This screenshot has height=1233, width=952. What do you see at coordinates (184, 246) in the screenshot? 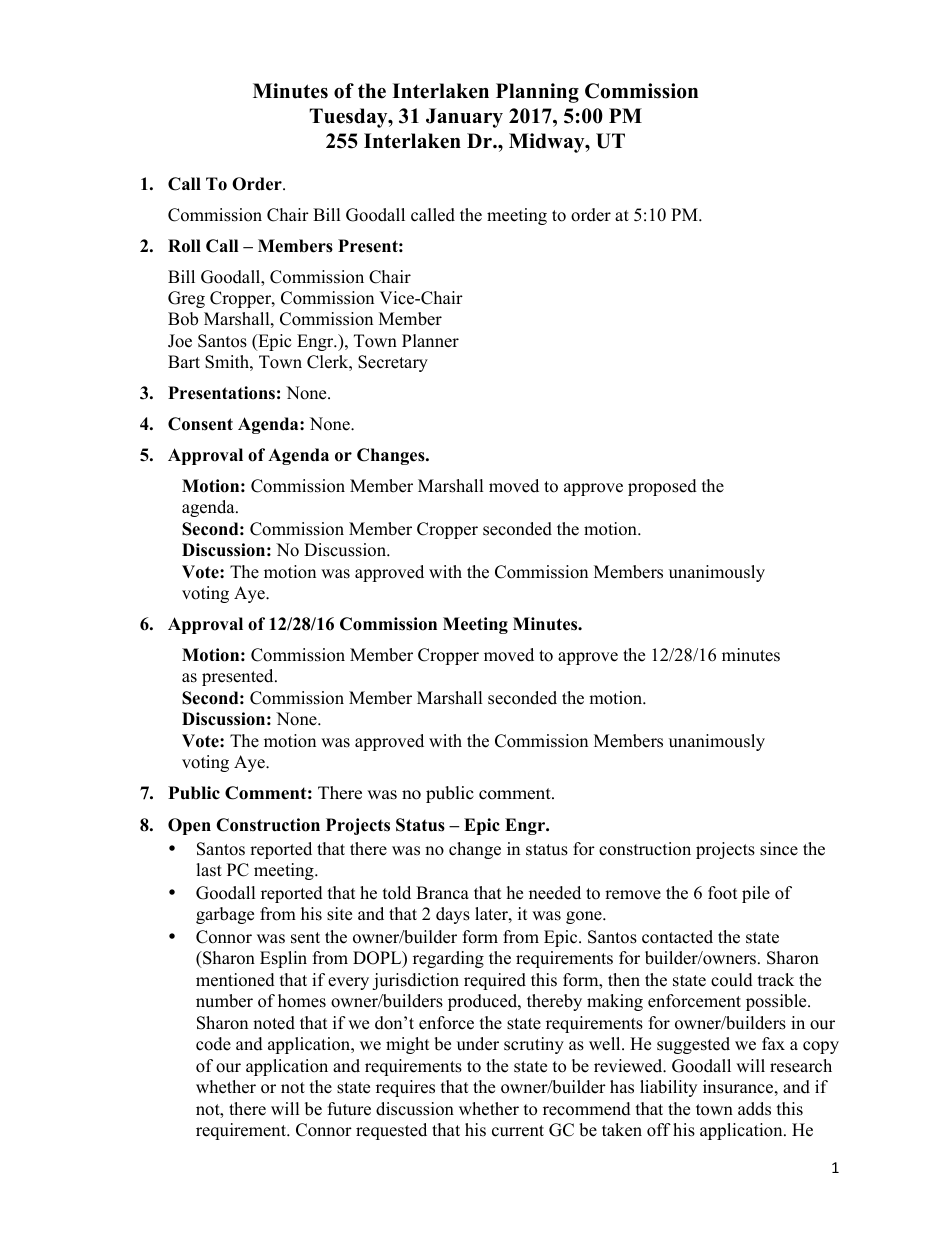
I see `Roll` at bounding box center [184, 246].
